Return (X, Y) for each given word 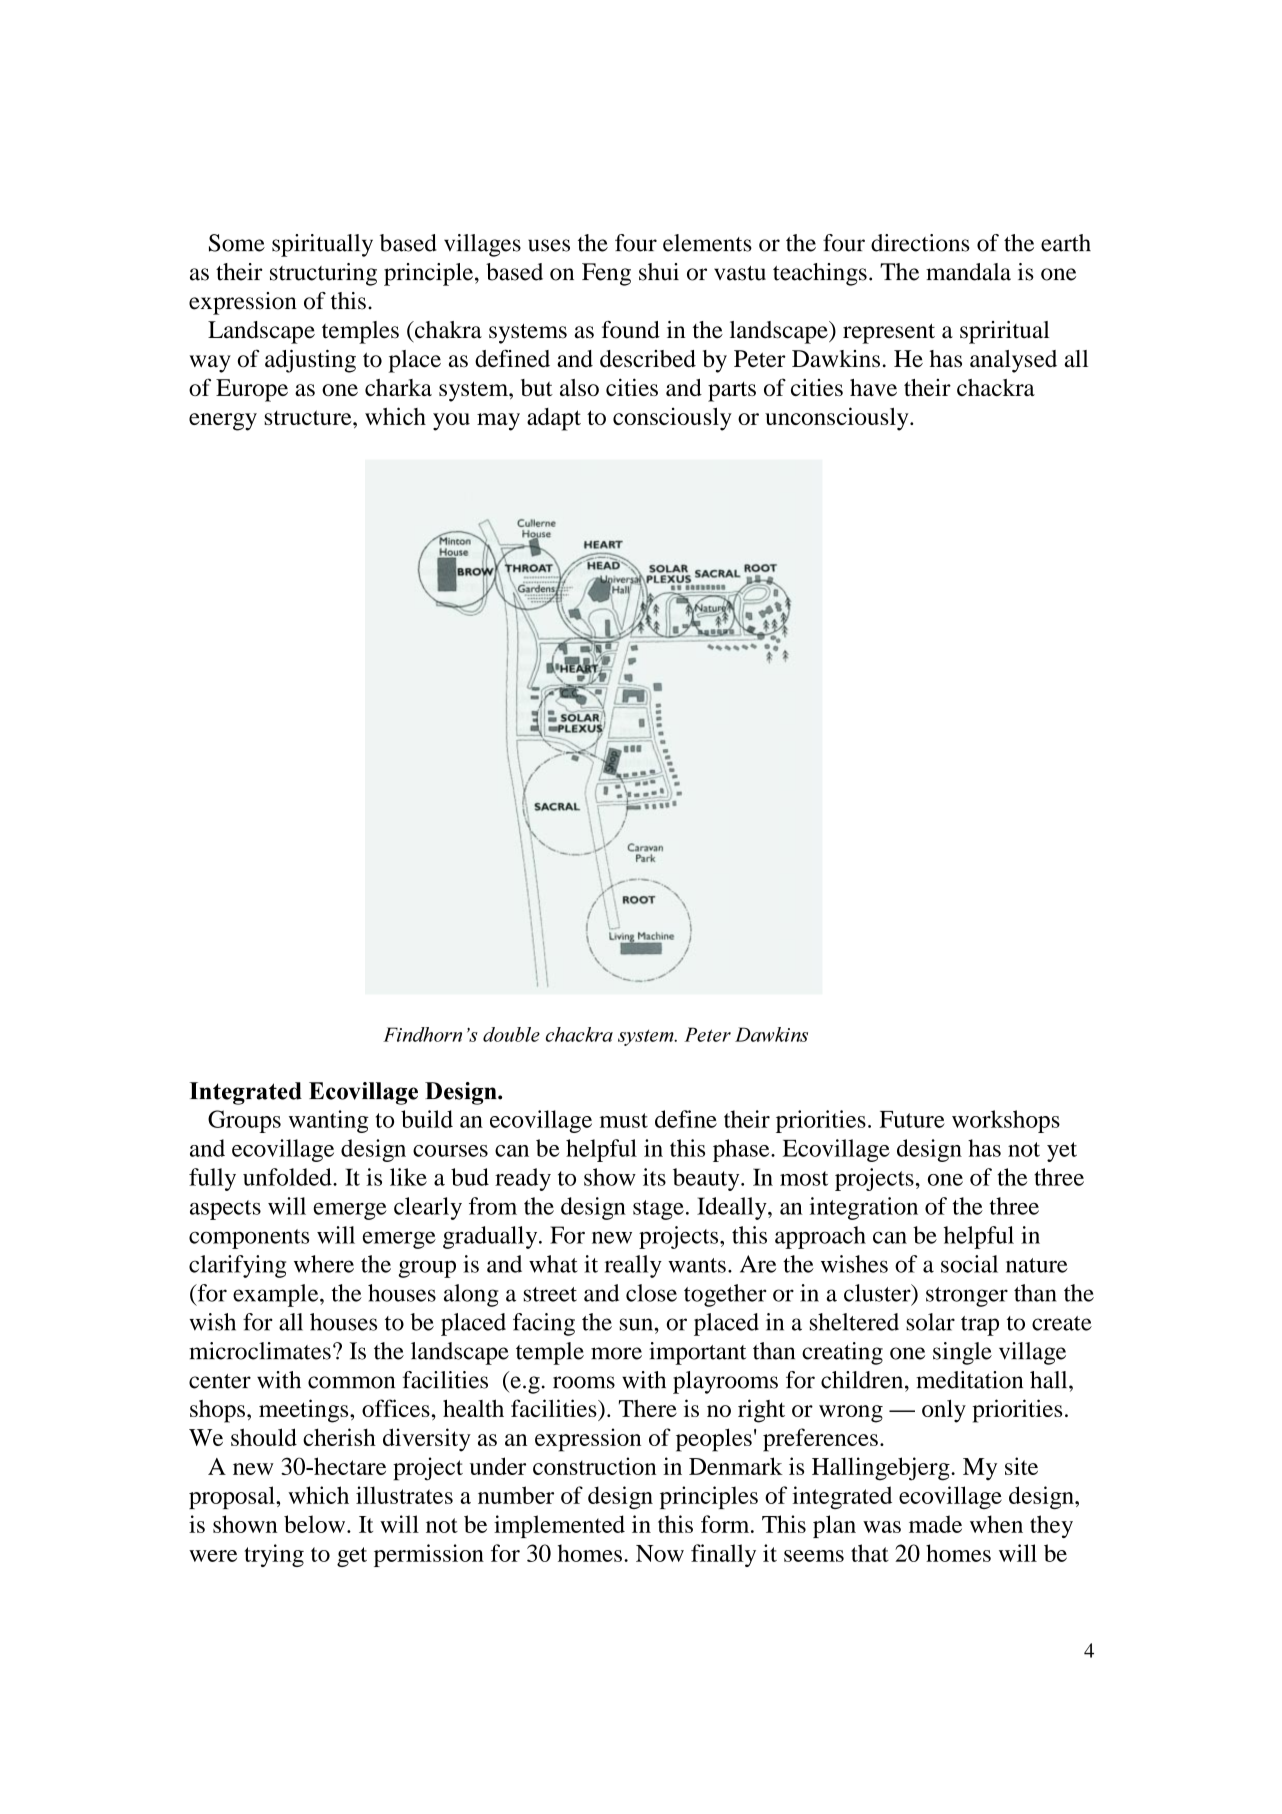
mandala (968, 272)
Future (912, 1119)
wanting (329, 1121)
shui (659, 272)
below (316, 1524)
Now (660, 1553)
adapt (554, 419)
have (873, 387)
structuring (323, 274)
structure (309, 417)
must (624, 1120)
